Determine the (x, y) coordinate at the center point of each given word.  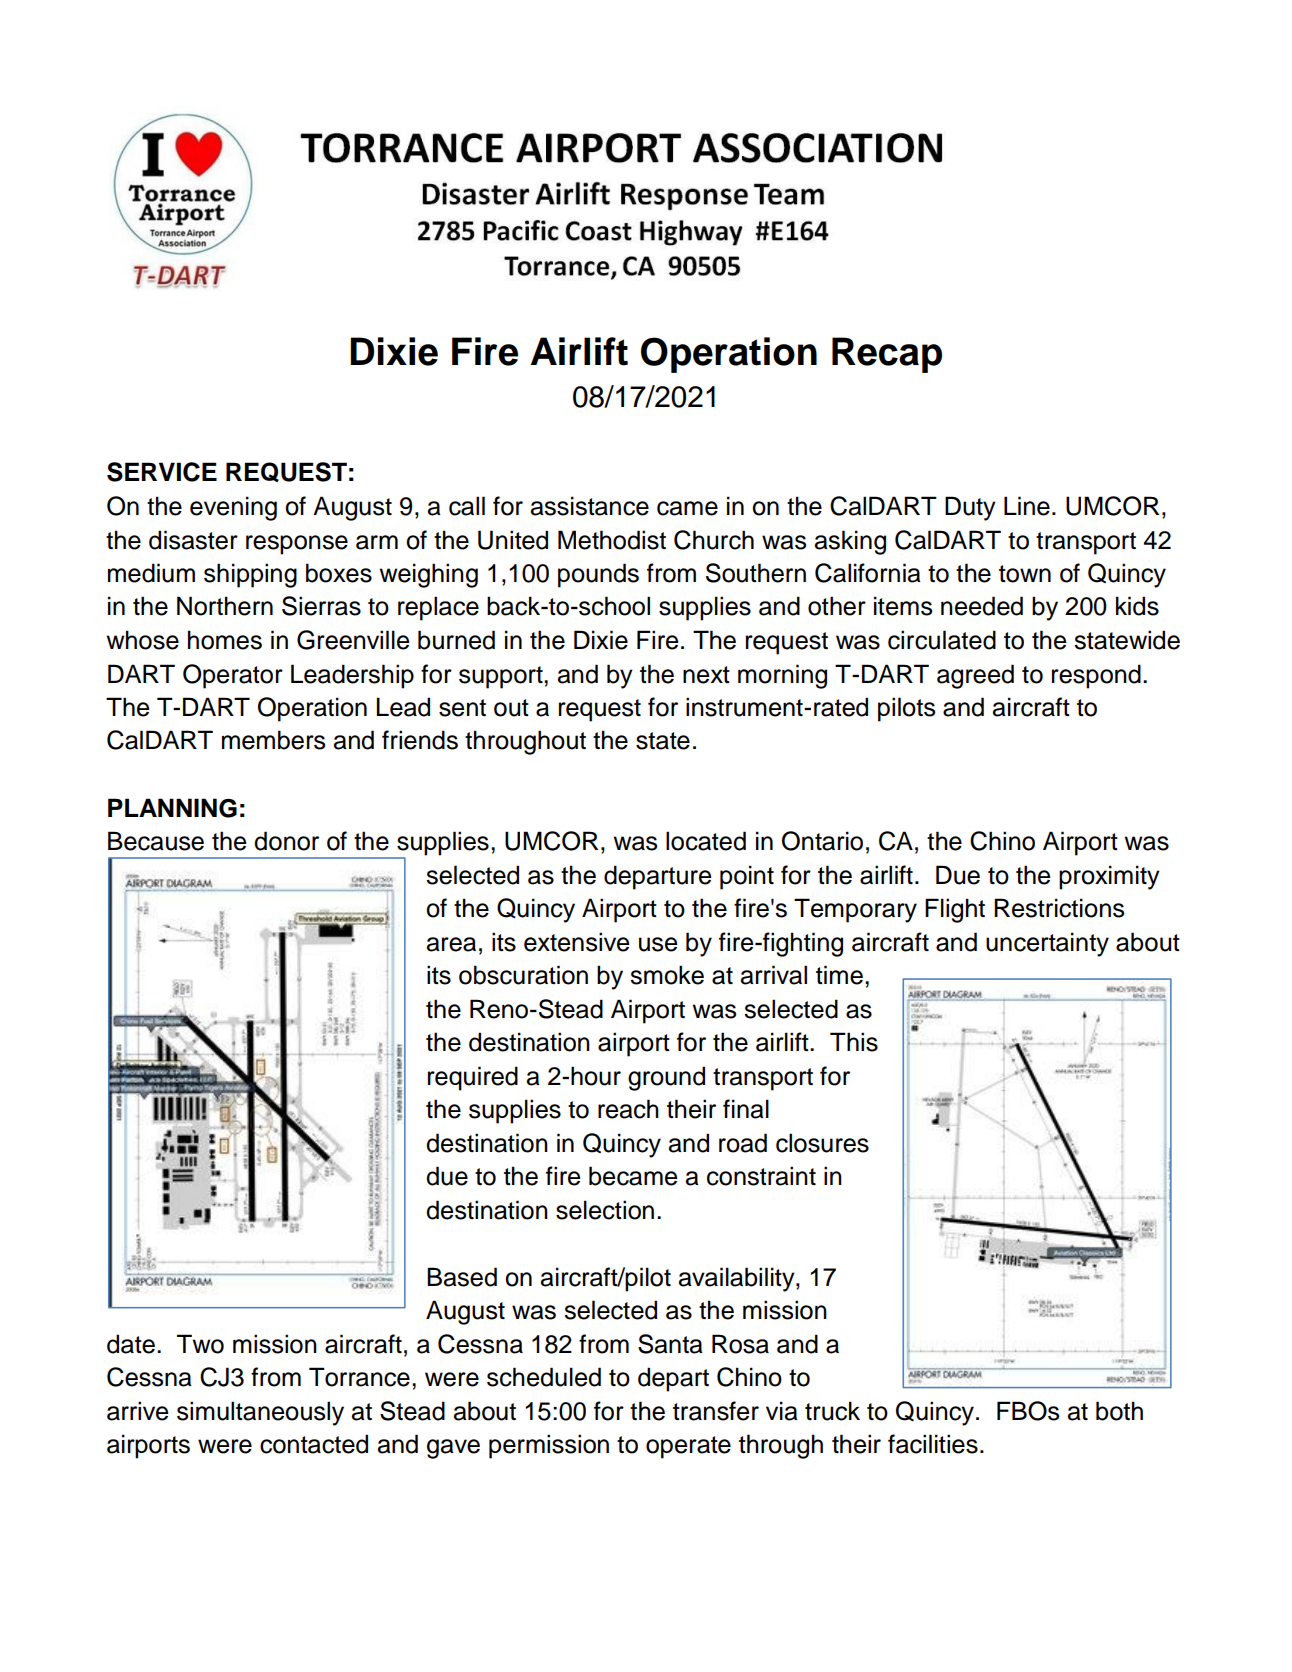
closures (822, 1143)
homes (225, 640)
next (706, 675)
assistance (590, 506)
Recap (887, 355)
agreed (975, 676)
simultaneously (260, 1413)
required (473, 1078)
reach (628, 1109)
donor (286, 841)
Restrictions (1059, 908)
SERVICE (162, 472)
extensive (576, 942)
